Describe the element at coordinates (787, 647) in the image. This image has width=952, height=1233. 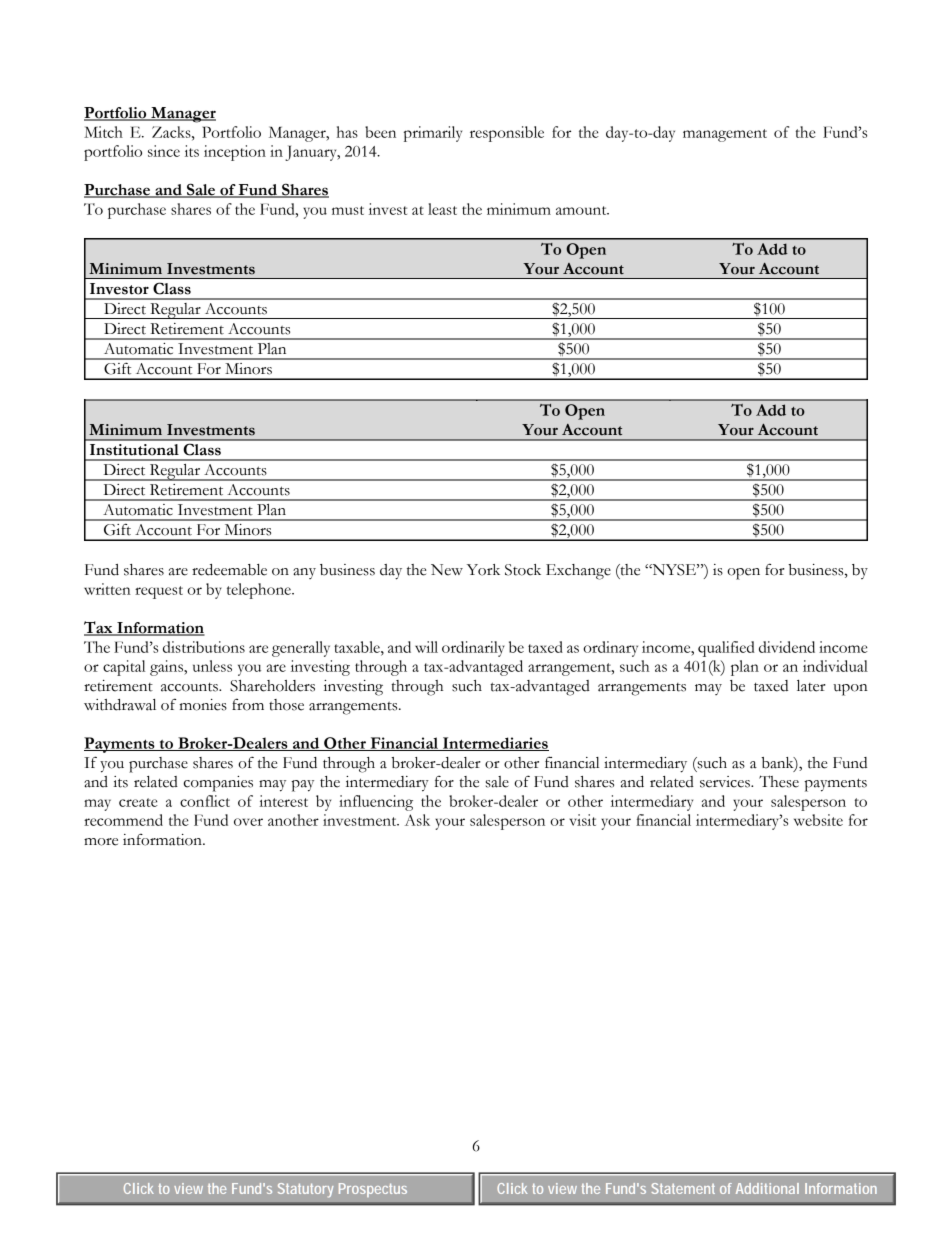
I see `dividend` at that location.
